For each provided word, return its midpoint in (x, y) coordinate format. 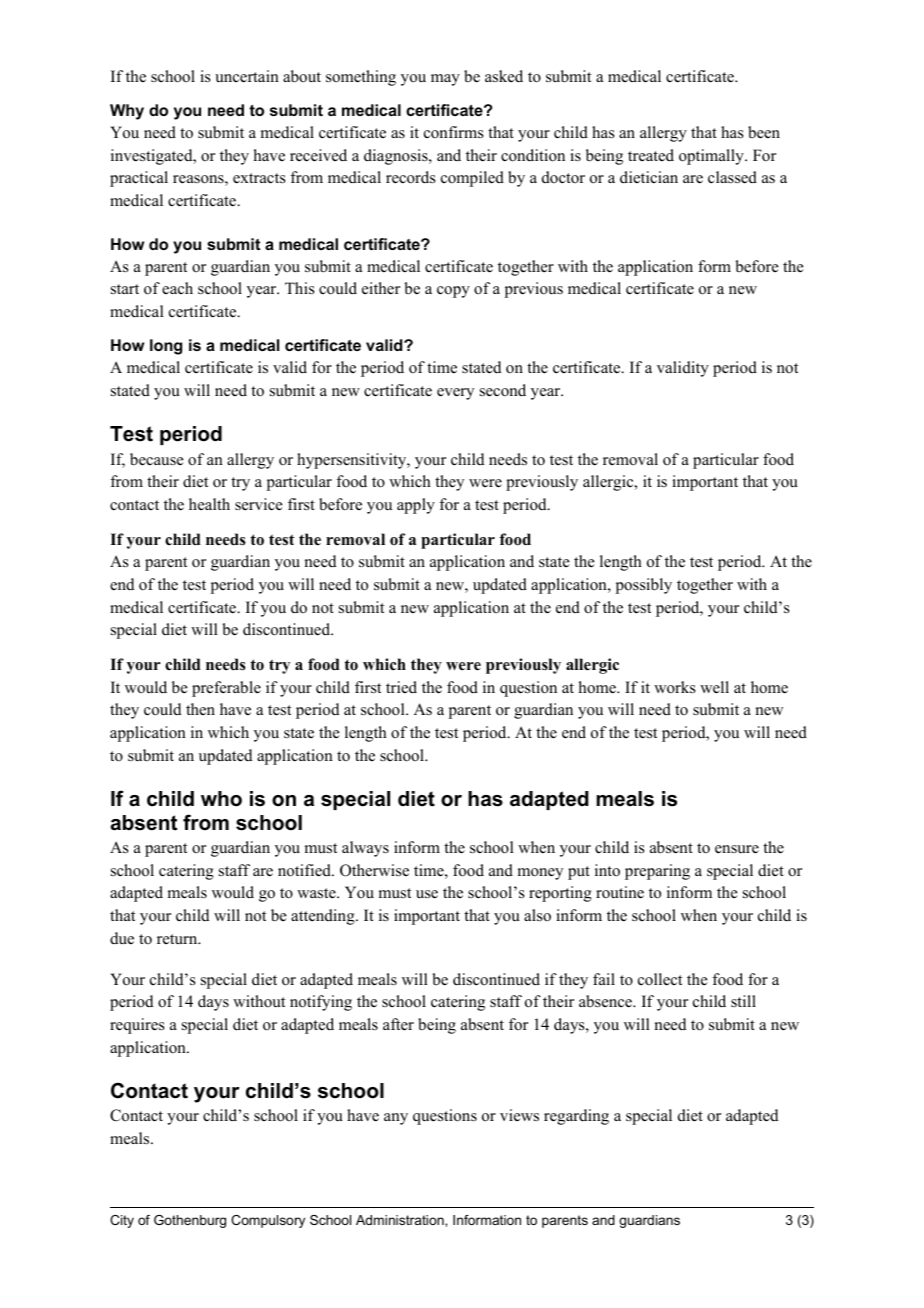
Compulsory (268, 1221)
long (166, 347)
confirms (454, 132)
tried (401, 687)
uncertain (247, 76)
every (455, 394)
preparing (657, 872)
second (503, 390)
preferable (226, 689)
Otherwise (374, 870)
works (675, 687)
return (178, 939)
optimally (712, 157)
